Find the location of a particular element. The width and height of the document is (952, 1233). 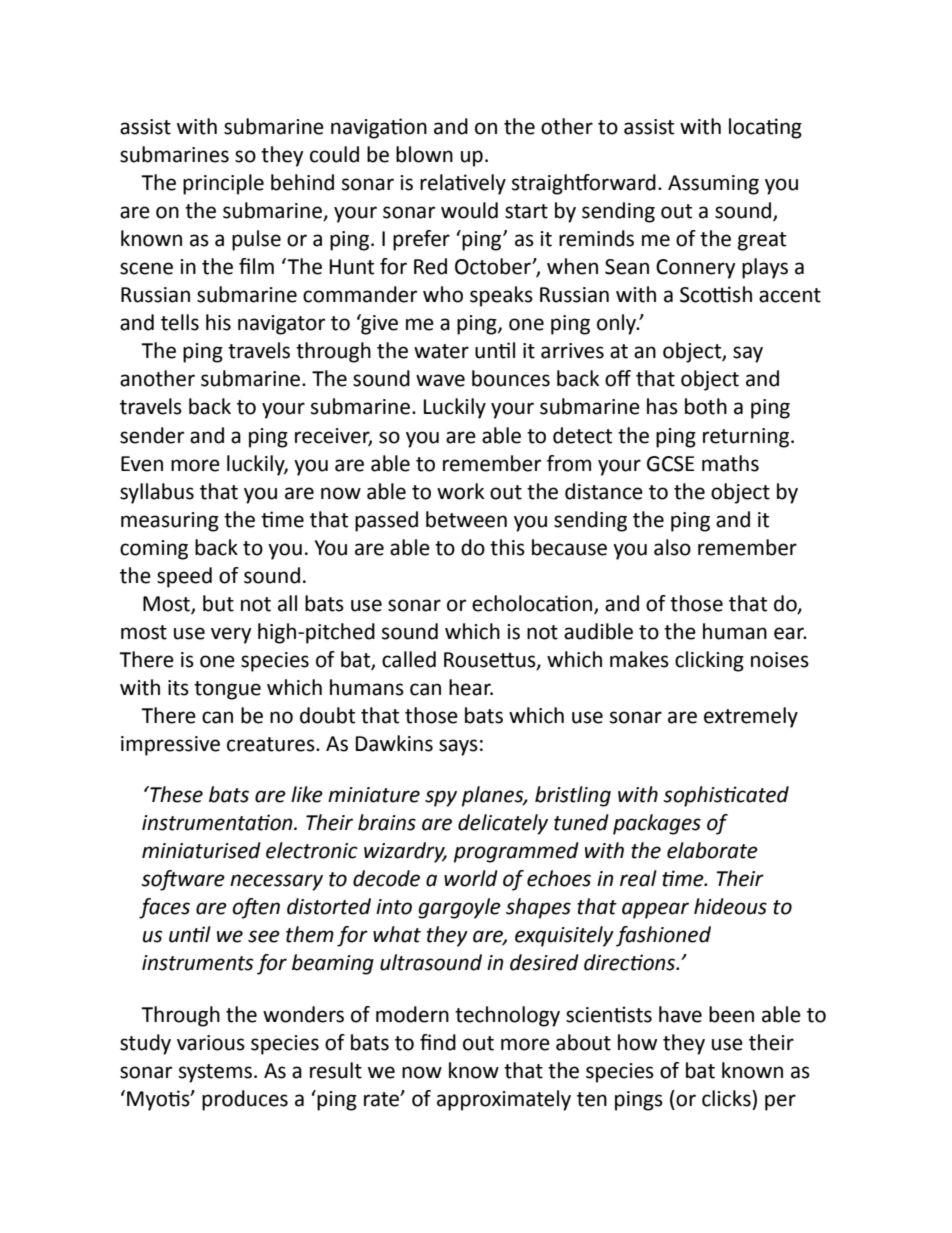

approximately is located at coordinates (504, 1100).
